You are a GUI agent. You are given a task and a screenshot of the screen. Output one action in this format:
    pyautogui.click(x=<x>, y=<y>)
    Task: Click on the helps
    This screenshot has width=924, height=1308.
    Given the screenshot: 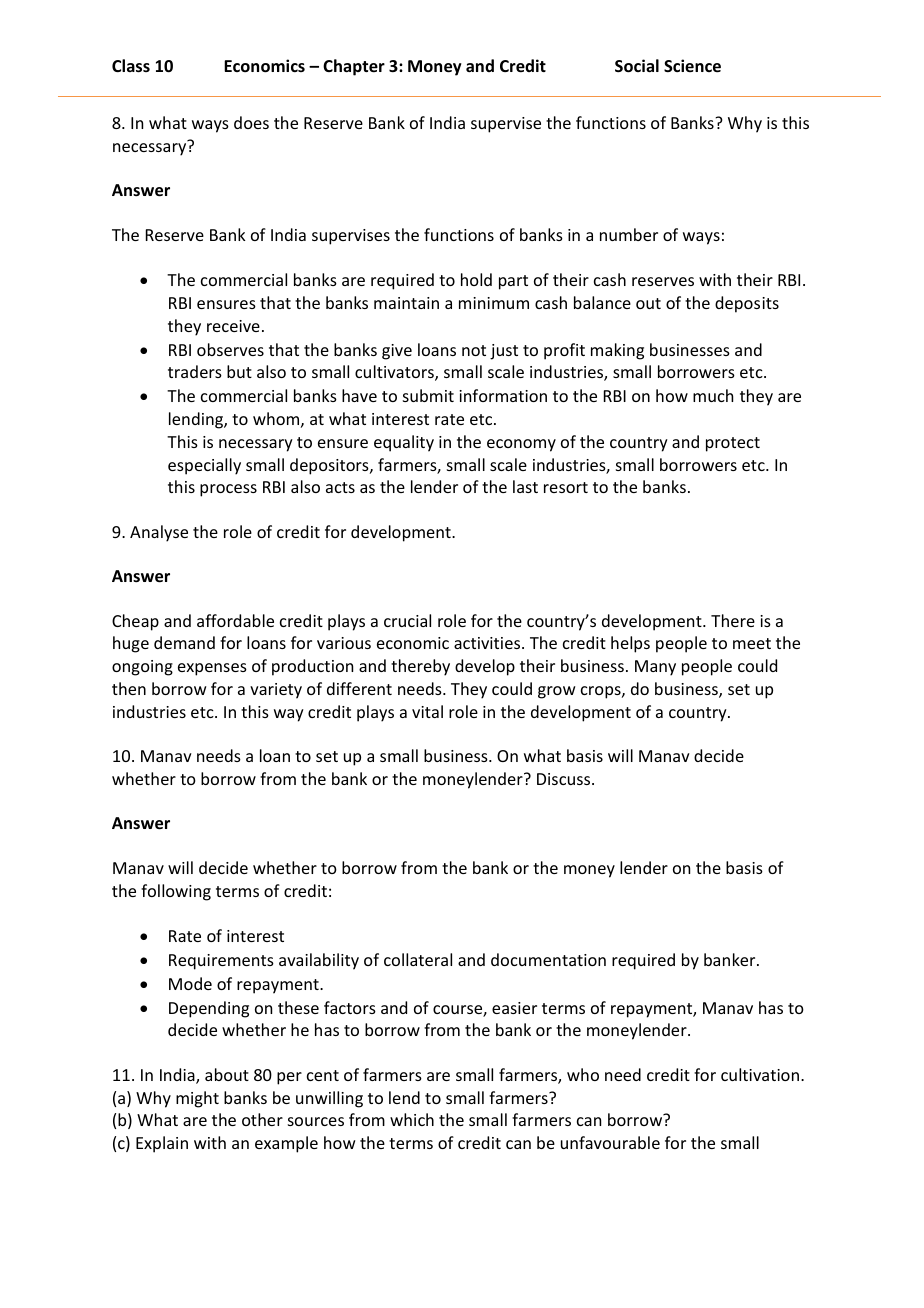 What is the action you would take?
    pyautogui.click(x=630, y=644)
